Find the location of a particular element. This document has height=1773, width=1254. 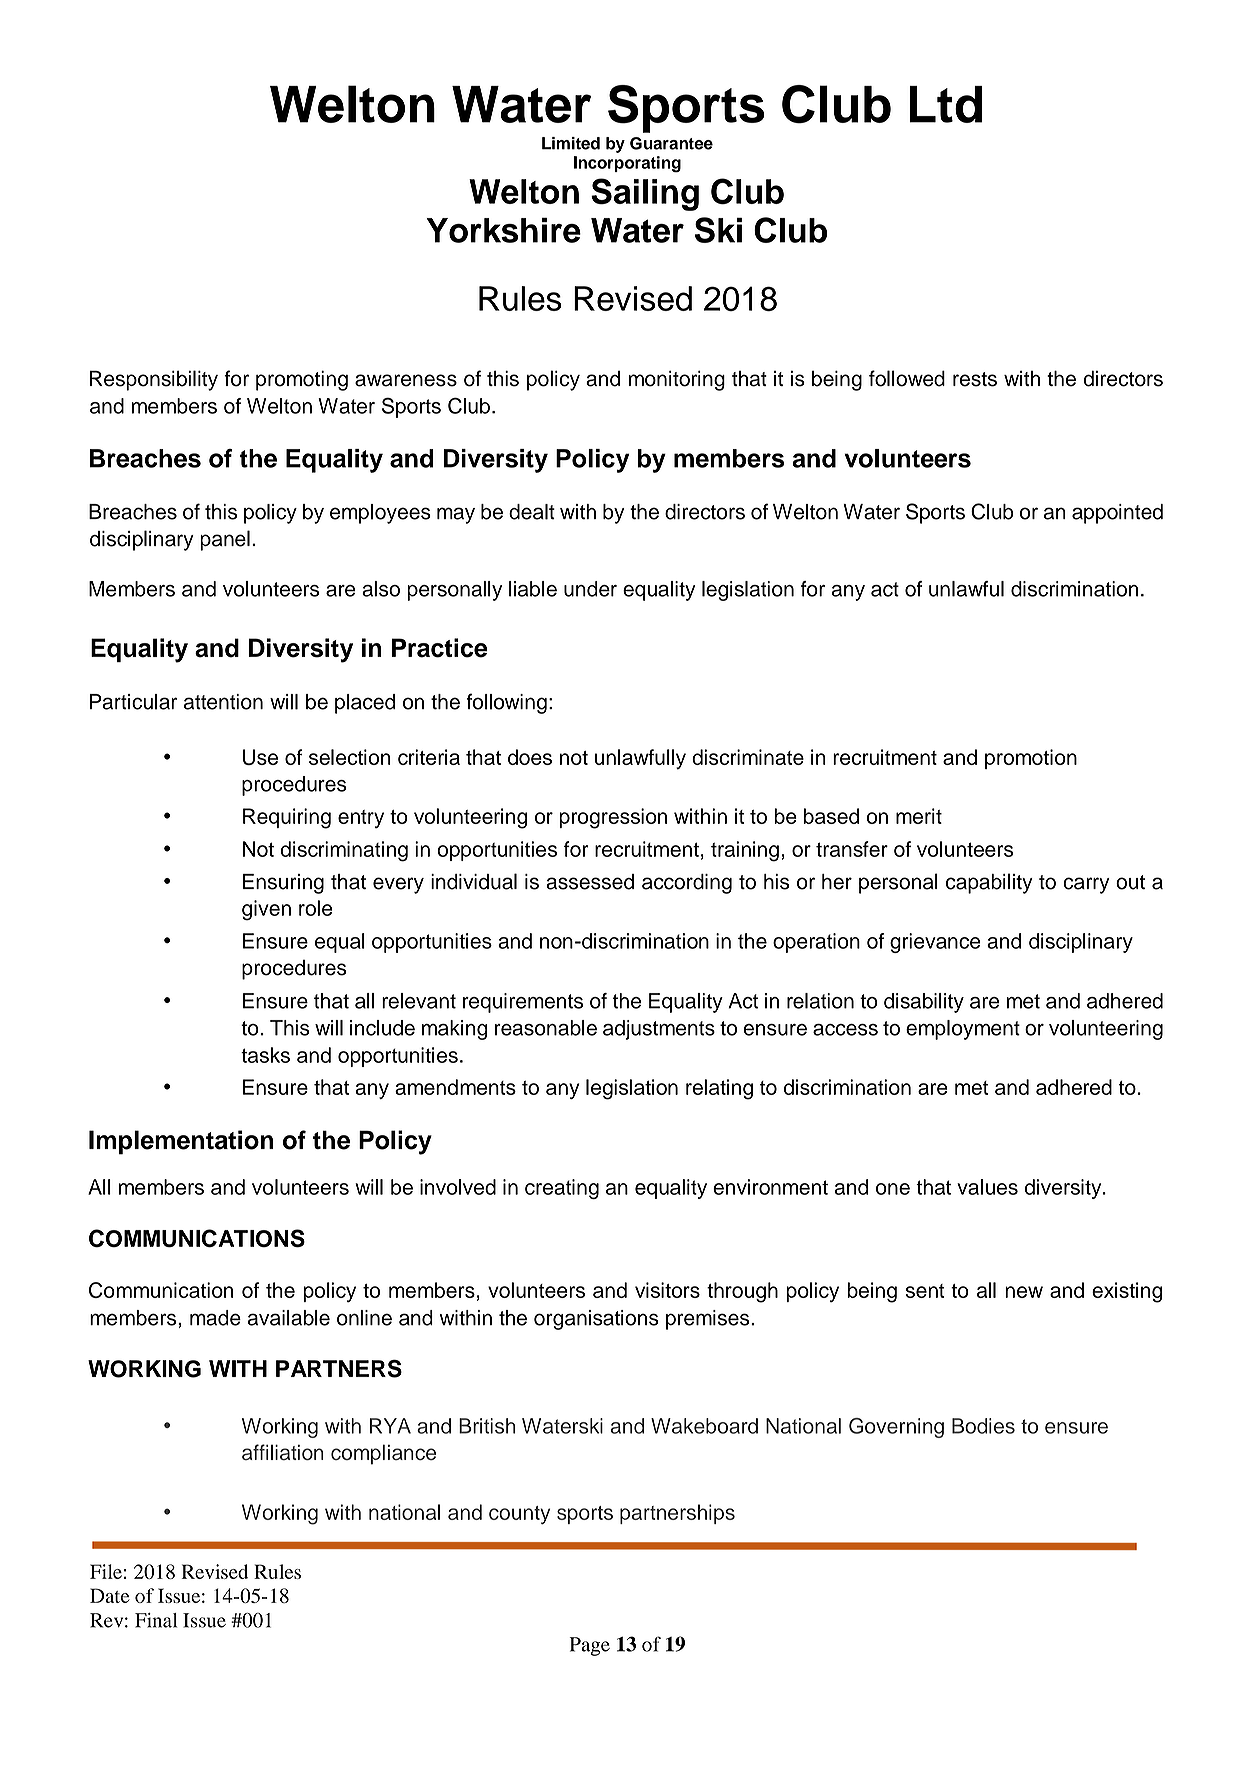

capability is located at coordinates (989, 883).
